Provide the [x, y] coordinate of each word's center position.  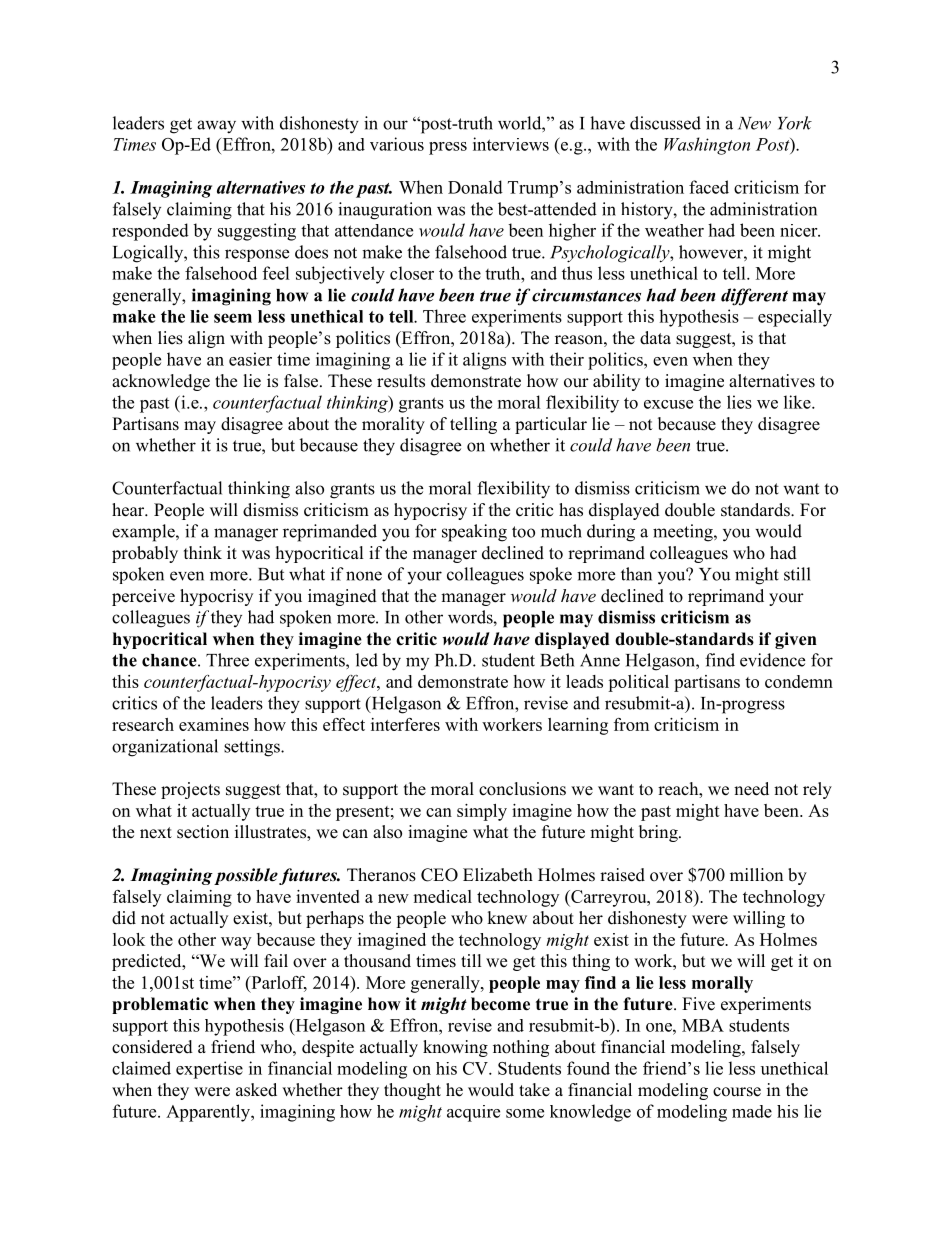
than [636, 574]
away [216, 127]
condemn [799, 681]
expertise [209, 1070]
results [401, 381]
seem [233, 318]
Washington [707, 146]
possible [247, 876]
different [754, 297]
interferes [405, 724]
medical [442, 896]
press [448, 148]
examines [214, 724]
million [756, 875]
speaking [474, 533]
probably [145, 554]
